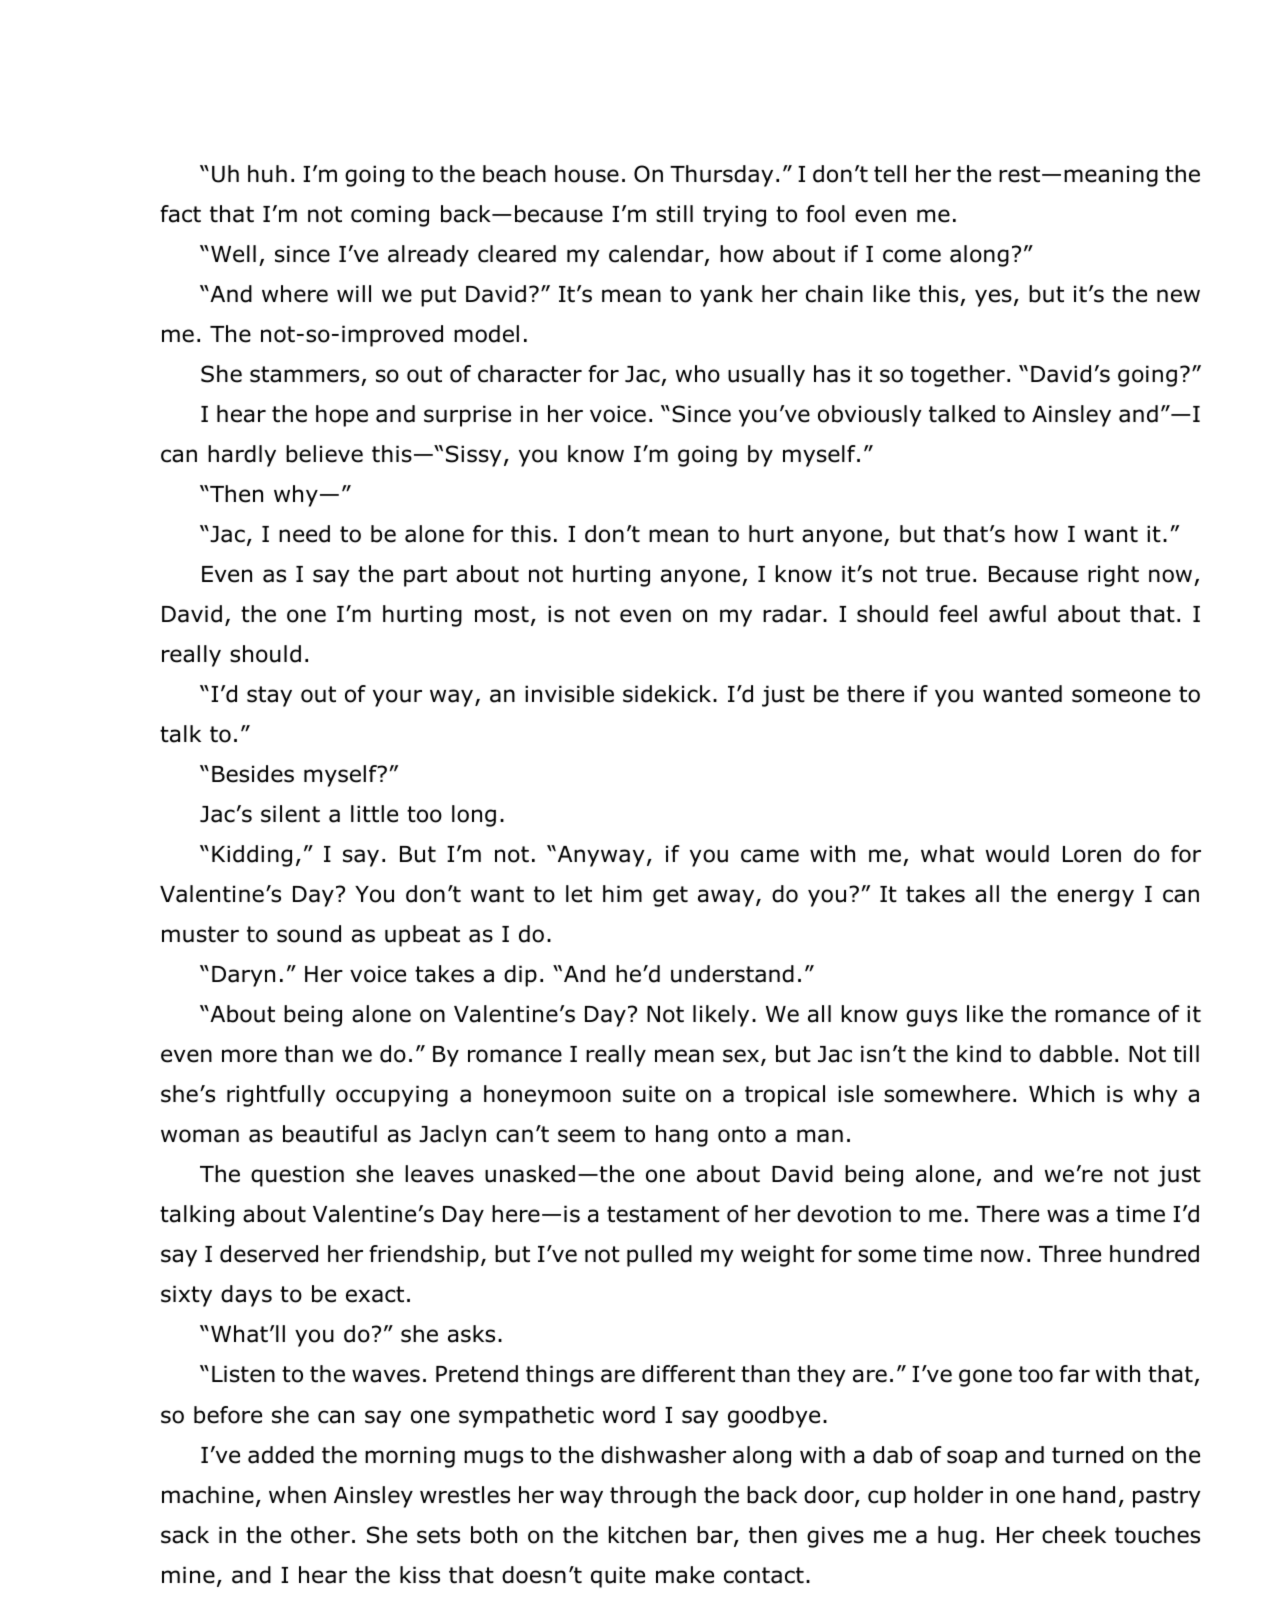 The height and width of the screenshot is (1601, 1281). Describe the element at coordinates (320, 1535) in the screenshot. I see `other` at that location.
